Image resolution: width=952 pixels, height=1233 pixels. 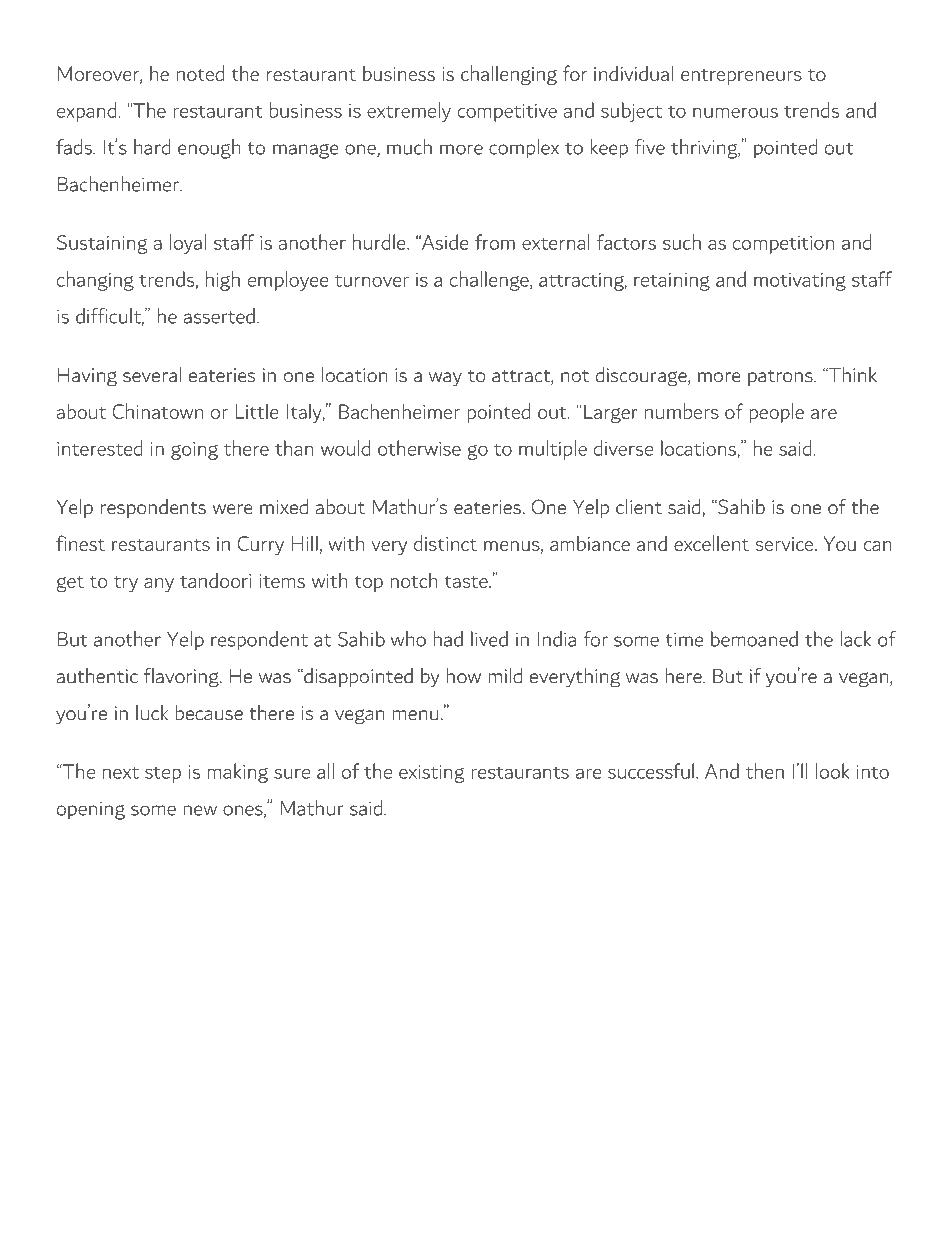 I want to click on try, so click(x=126, y=584).
